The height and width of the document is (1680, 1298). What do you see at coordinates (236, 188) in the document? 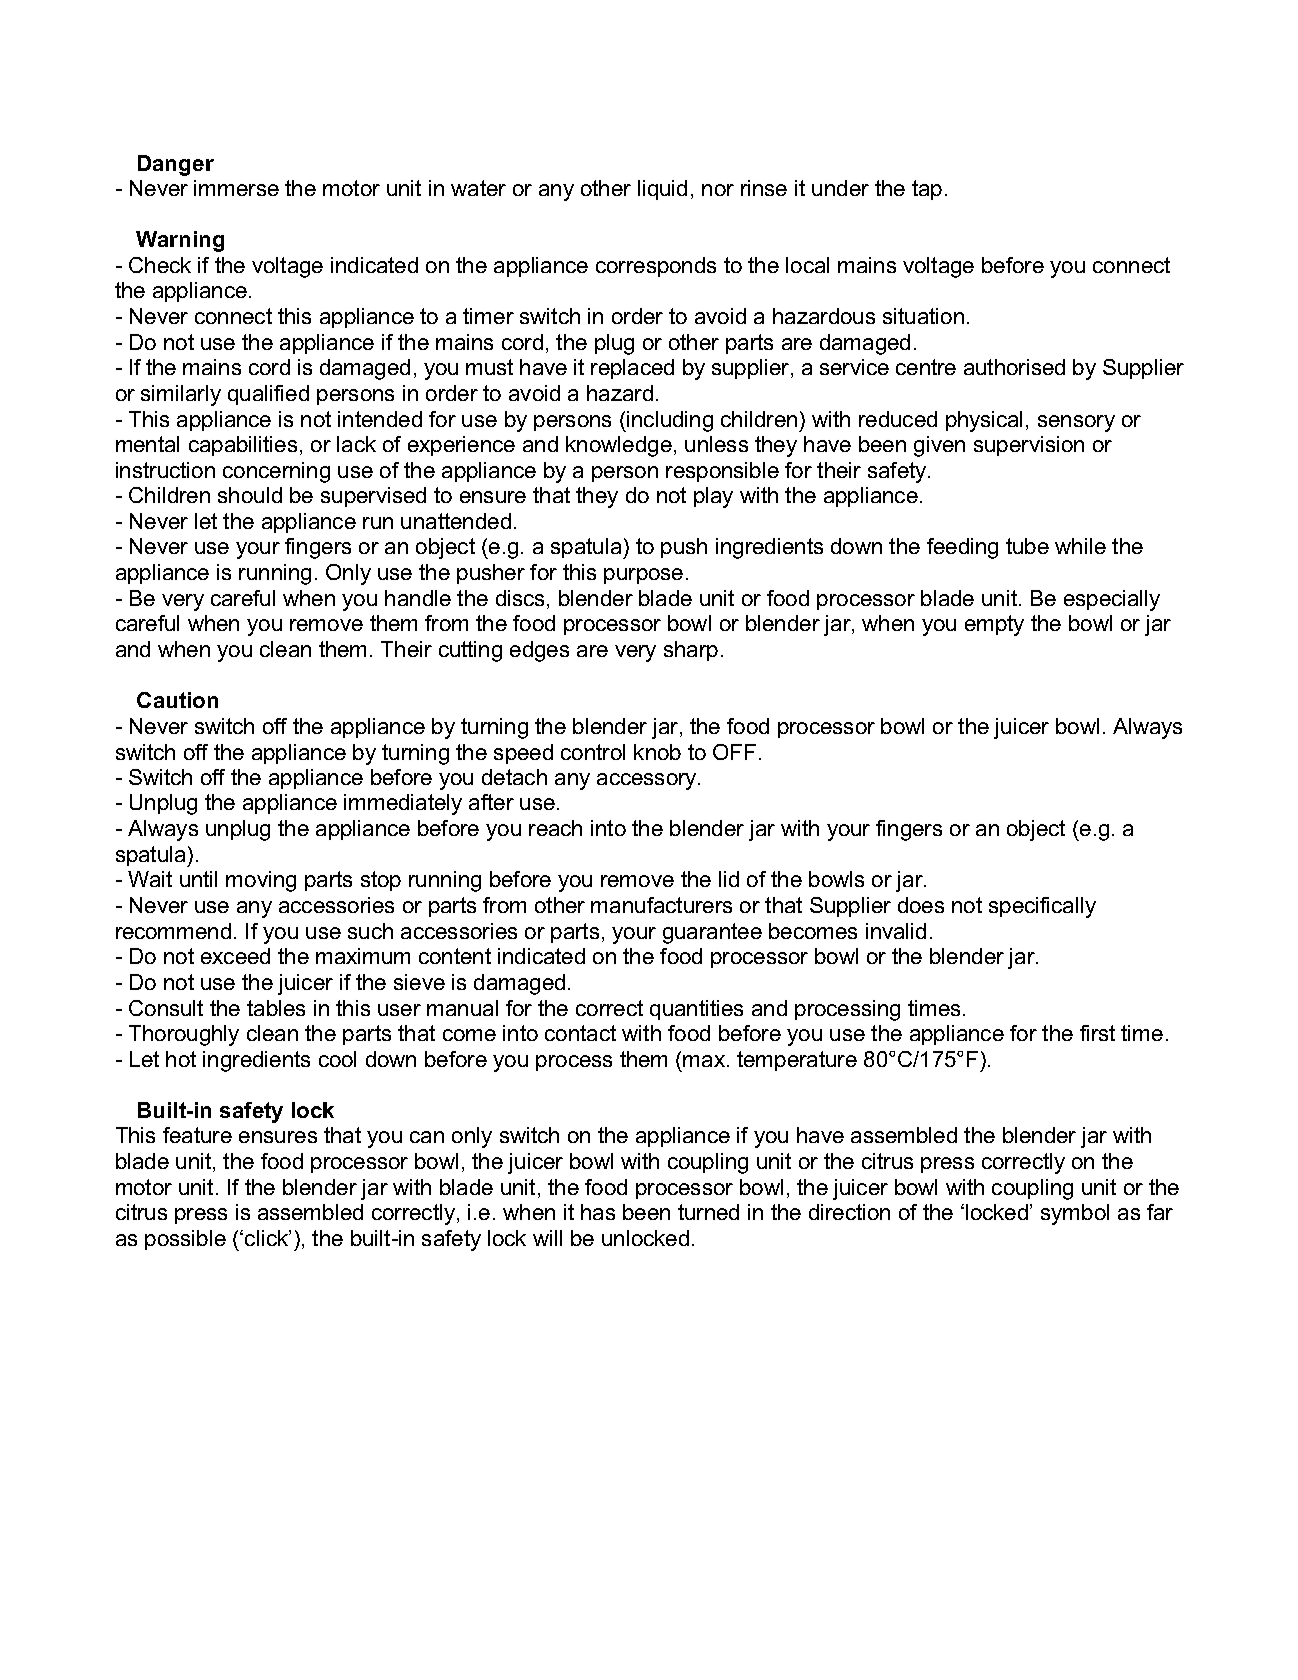
I see `immerse` at bounding box center [236, 188].
